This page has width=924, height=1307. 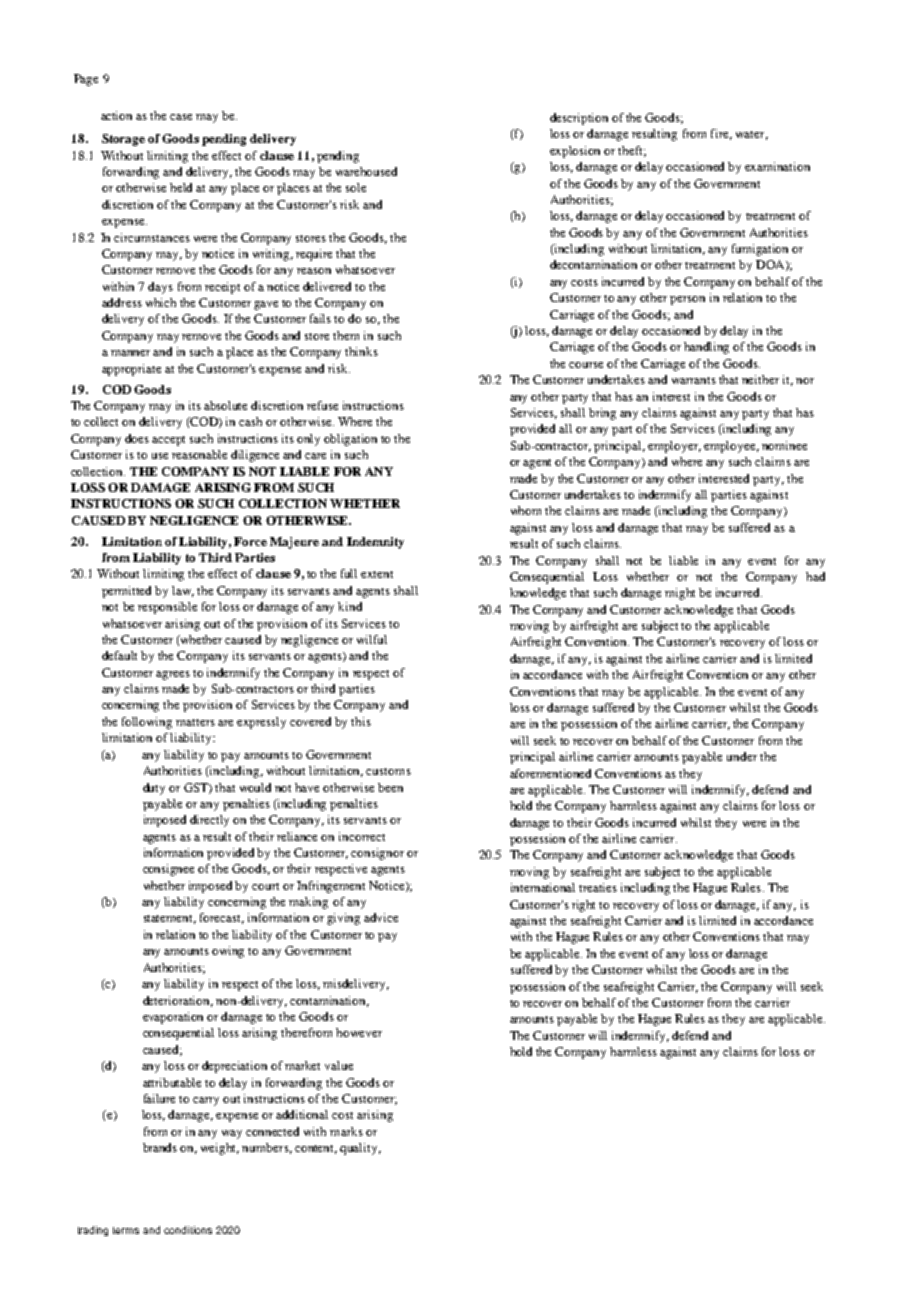 What do you see at coordinates (137, 438) in the page?
I see `does` at bounding box center [137, 438].
